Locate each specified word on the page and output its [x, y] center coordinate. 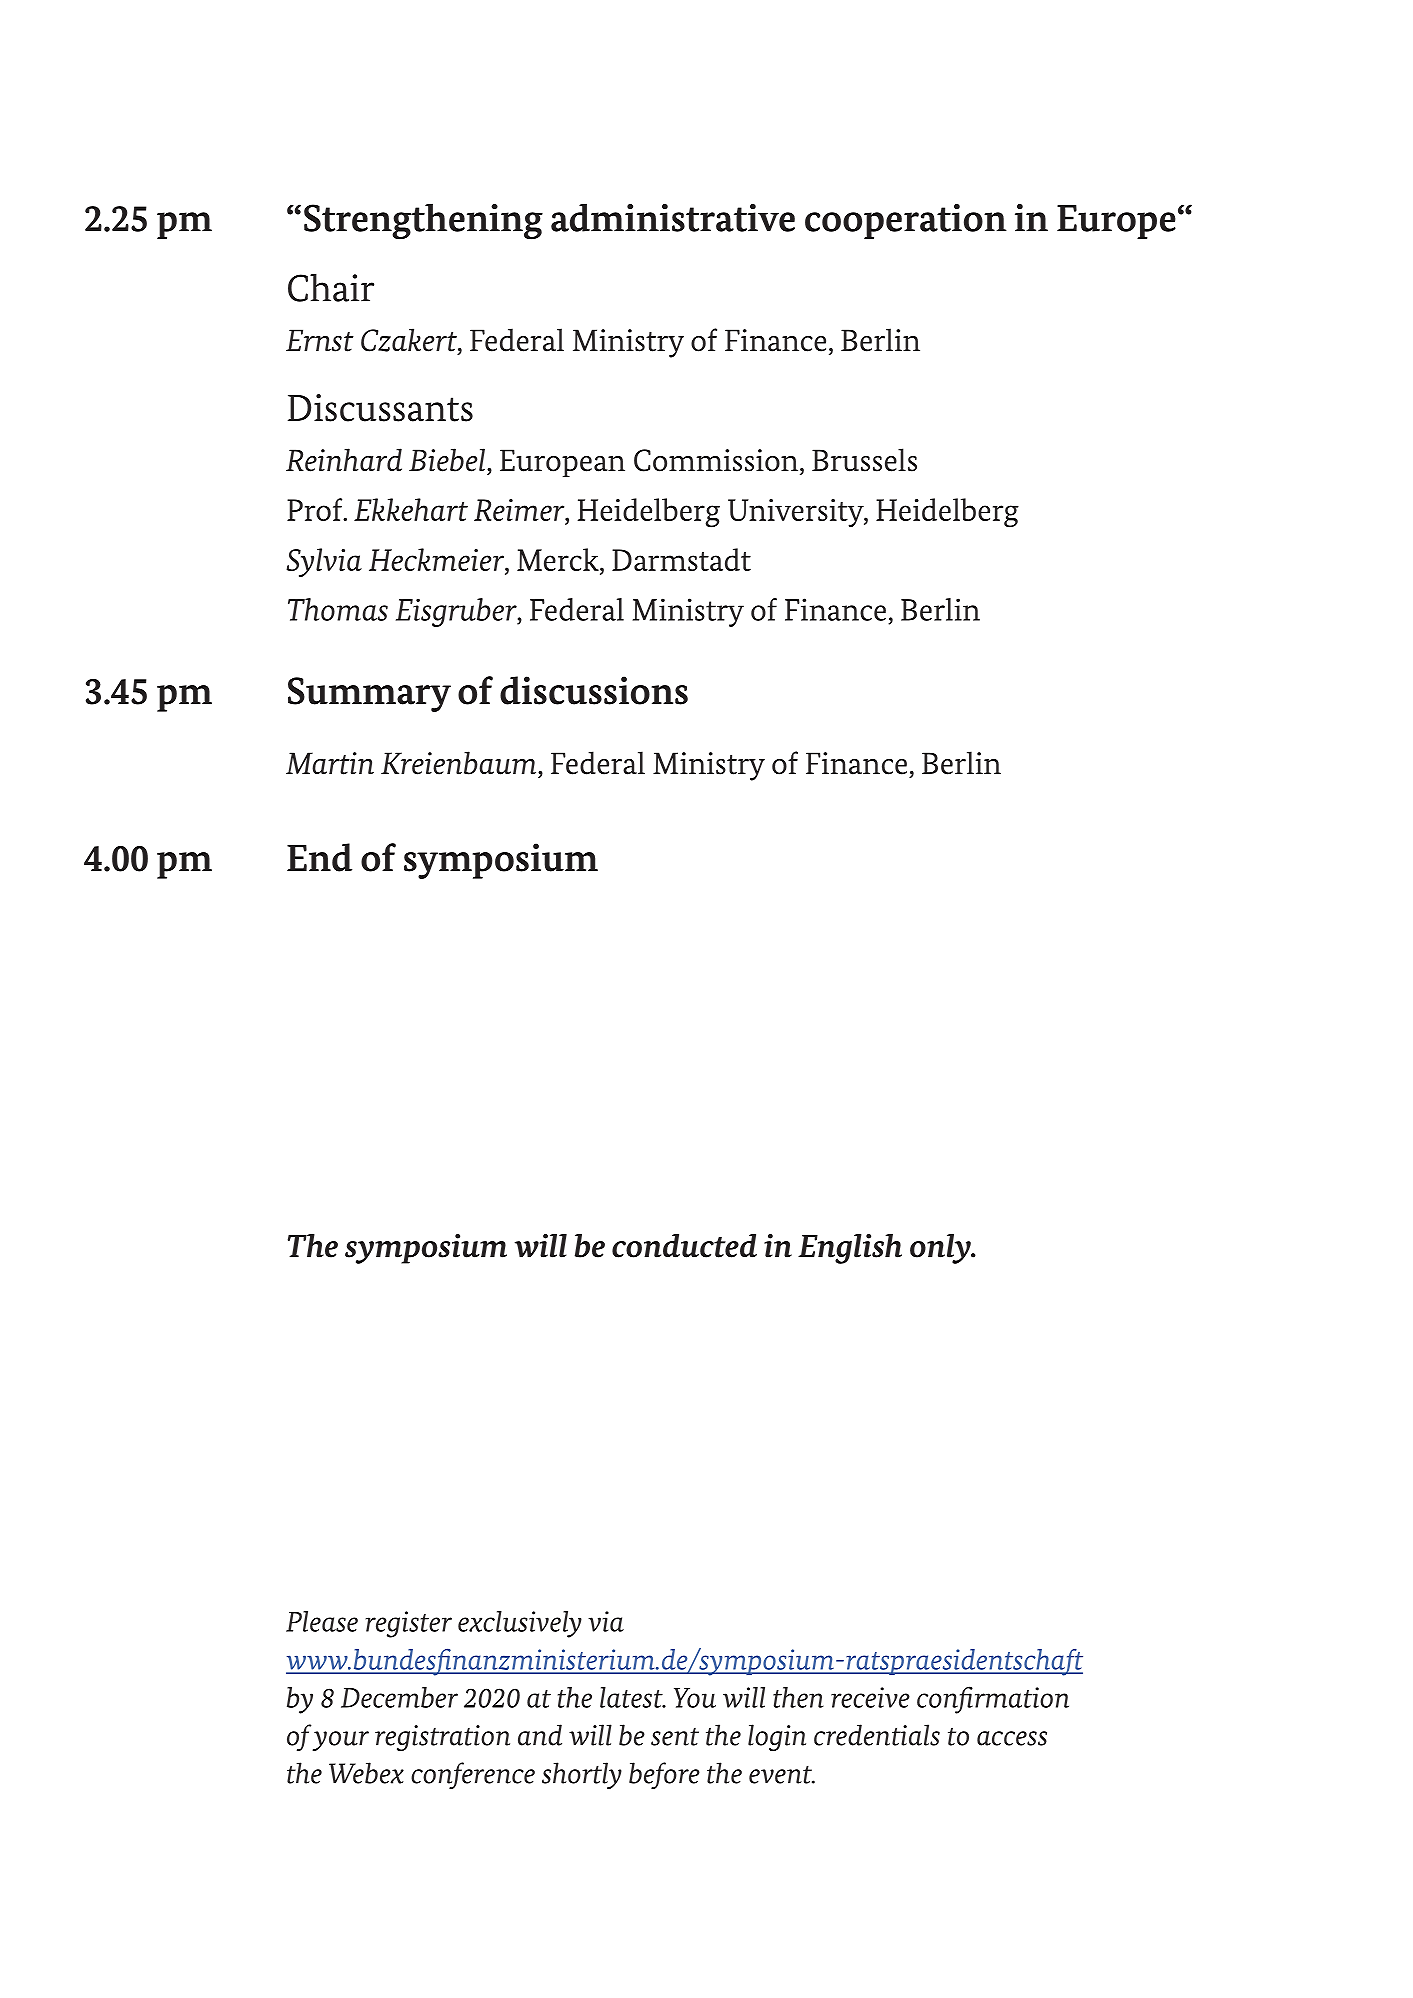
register [409, 1624]
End [319, 857]
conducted [684, 1246]
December [399, 1697]
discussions [594, 690]
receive [870, 1697]
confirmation [993, 1700]
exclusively [520, 1624]
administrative [673, 217]
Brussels [864, 460]
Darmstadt [681, 559]
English [850, 1249]
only [941, 1249]
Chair [331, 287]
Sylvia [324, 563]
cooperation [906, 221]
